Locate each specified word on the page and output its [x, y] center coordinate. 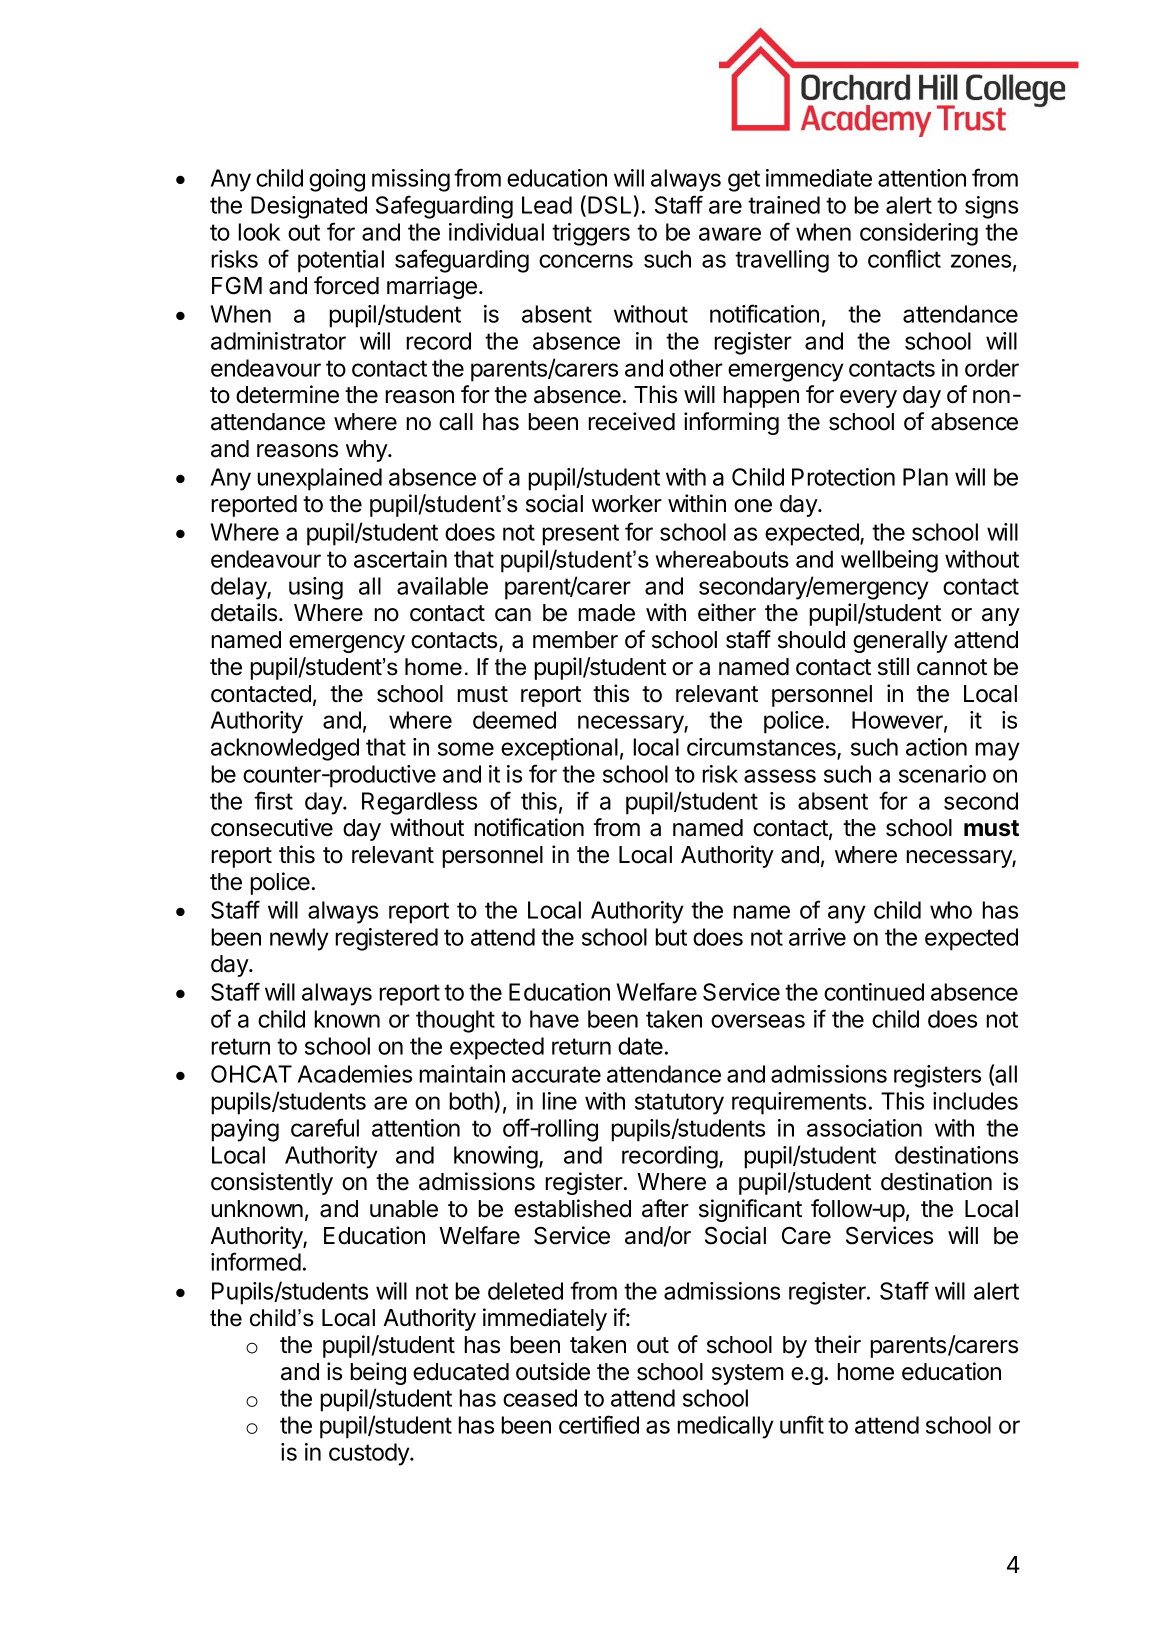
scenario [942, 774]
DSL [609, 205]
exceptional [559, 749]
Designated [309, 207]
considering [919, 234]
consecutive [272, 827]
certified [599, 1424]
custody [370, 1454]
